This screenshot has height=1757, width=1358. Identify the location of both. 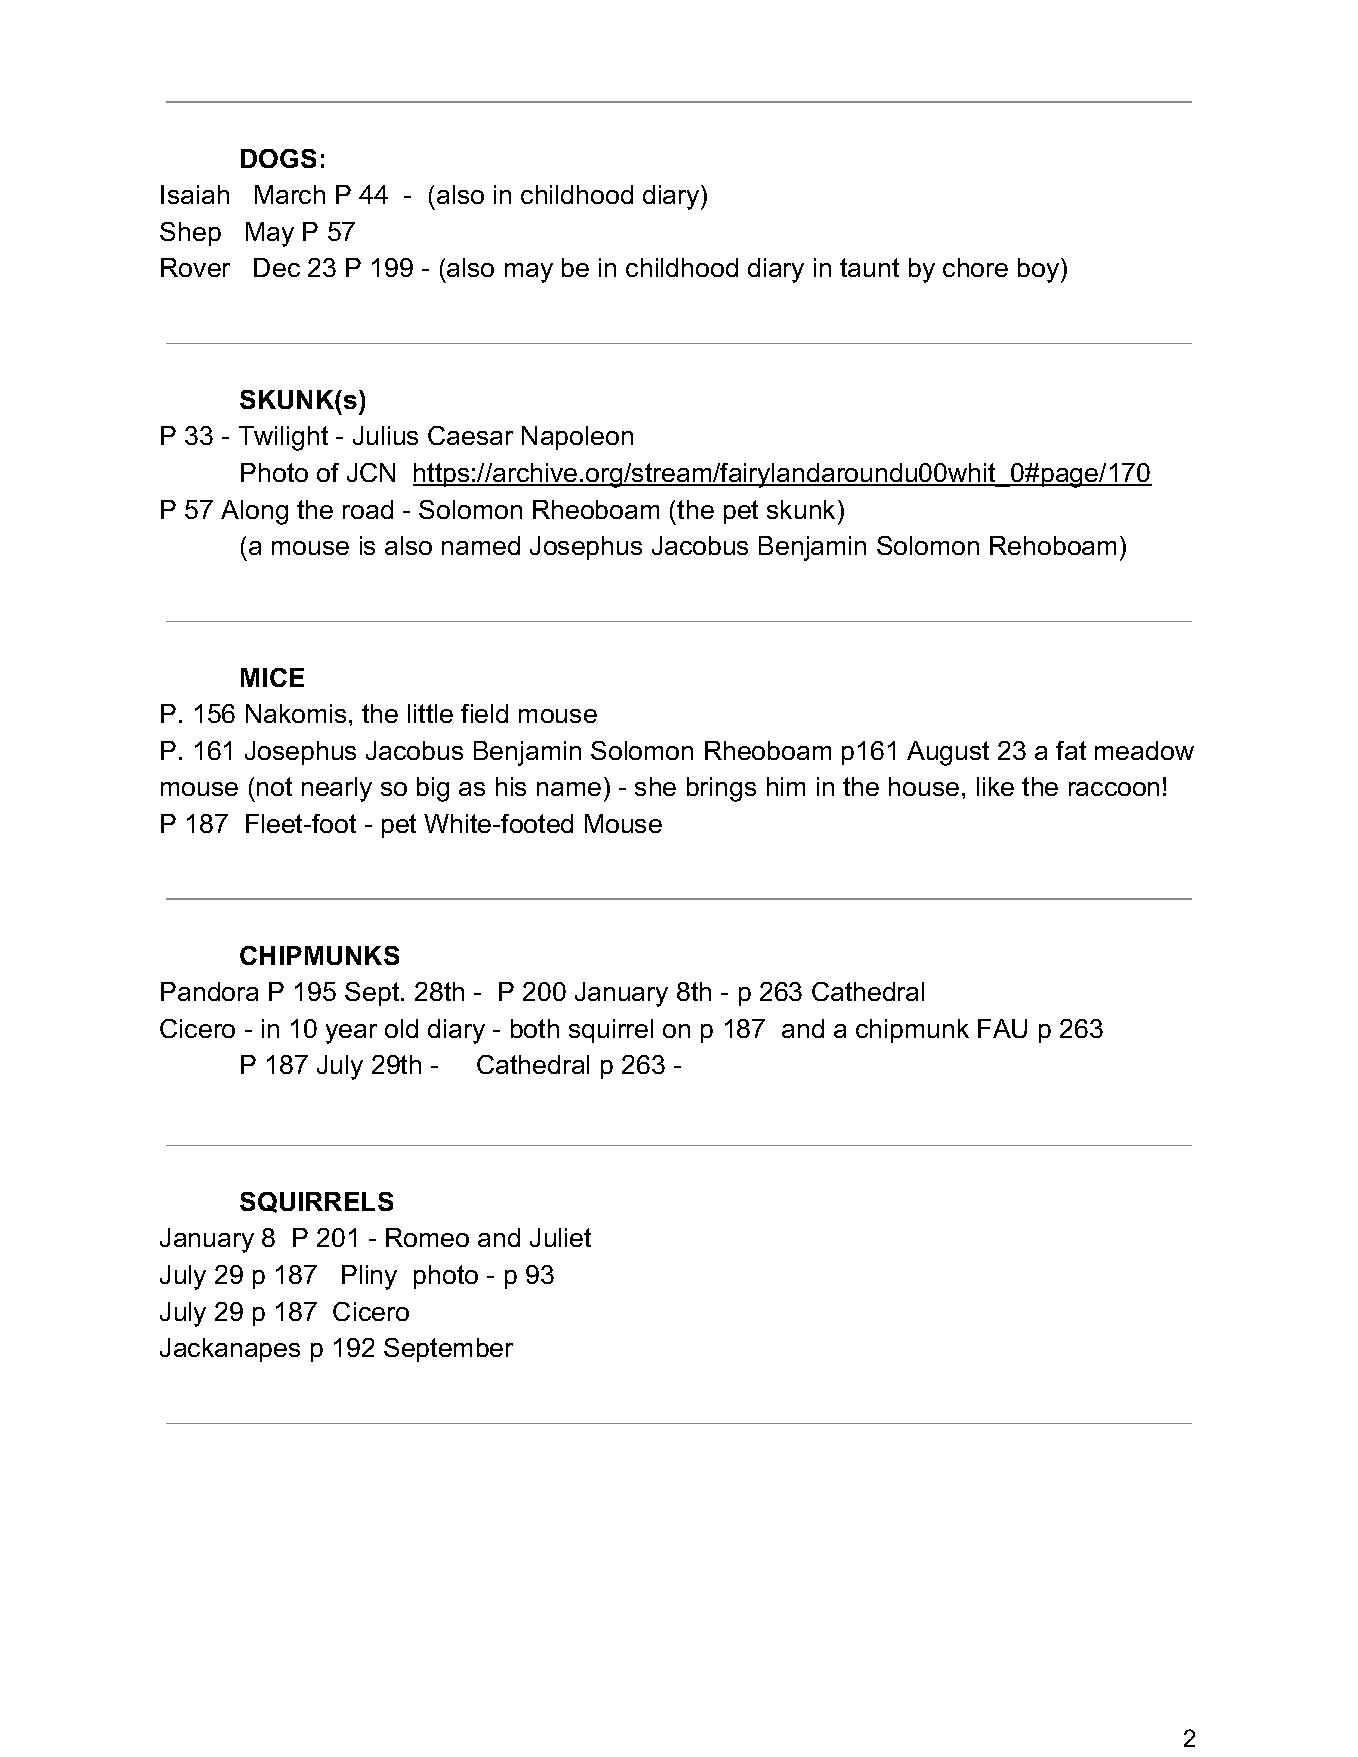
(535, 1028).
